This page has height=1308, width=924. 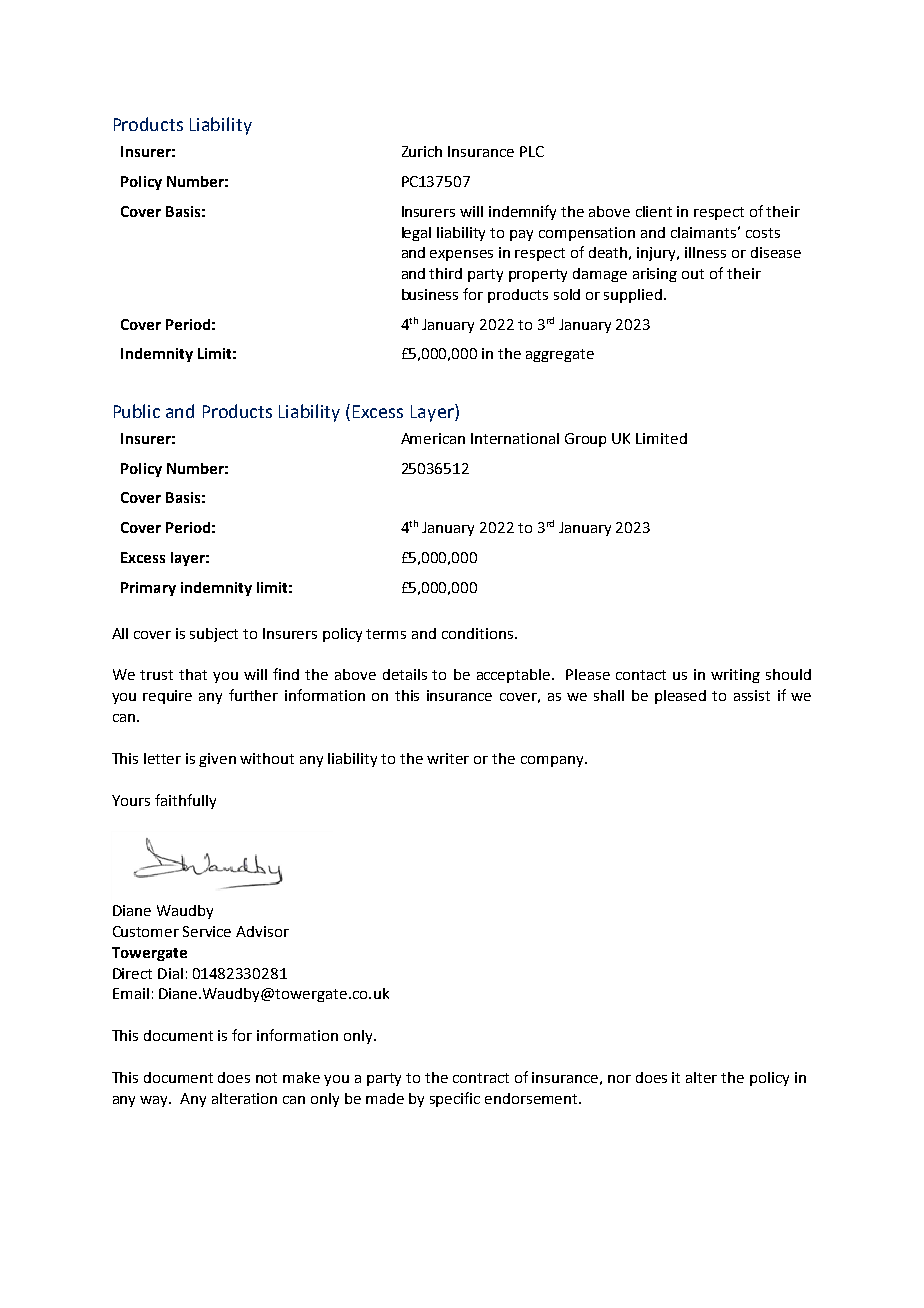 I want to click on Zurich, so click(x=422, y=151).
